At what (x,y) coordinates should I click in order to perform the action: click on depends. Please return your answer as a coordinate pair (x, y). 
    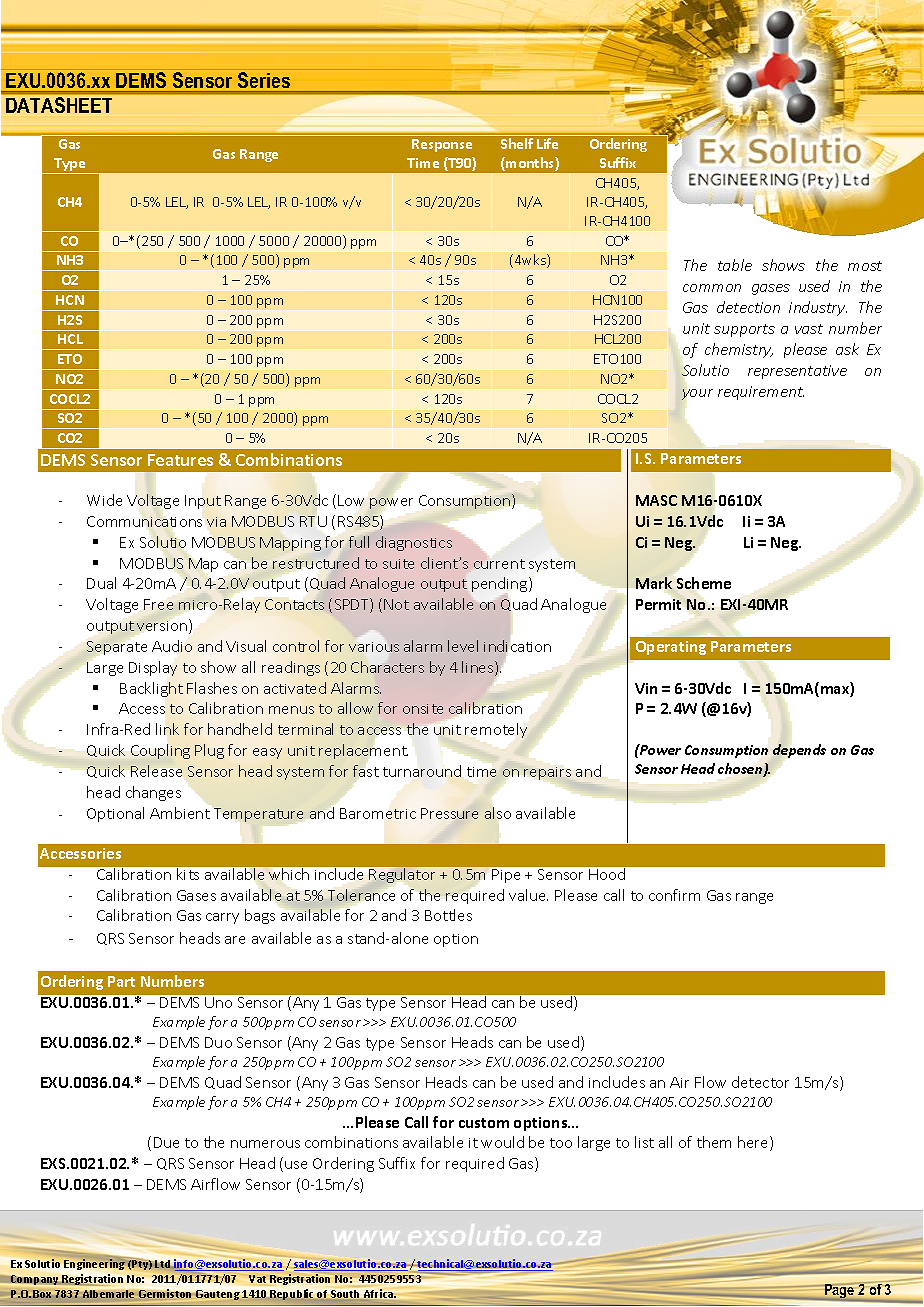
    Looking at the image, I should click on (798, 751).
